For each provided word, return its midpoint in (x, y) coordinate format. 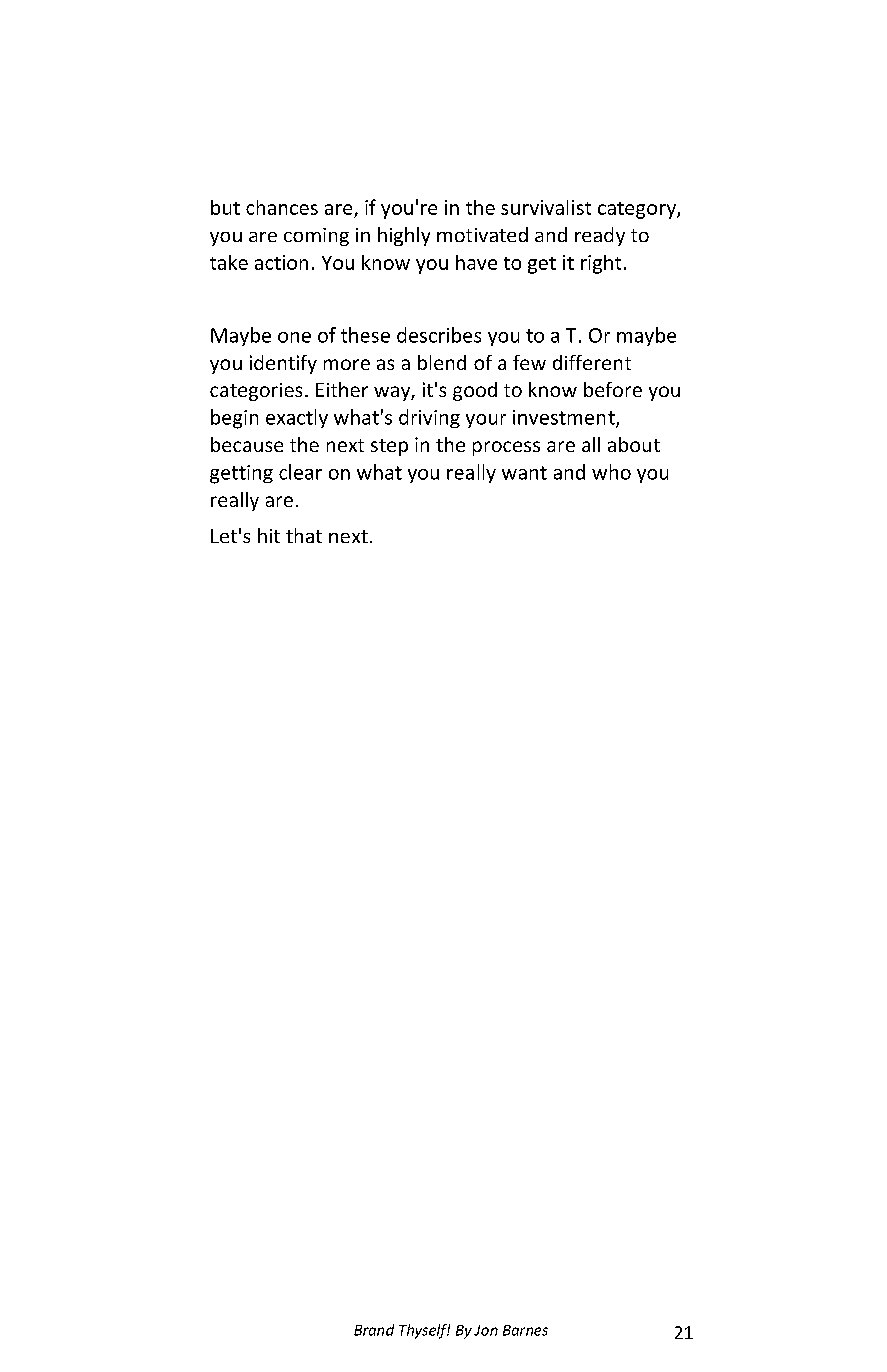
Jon (486, 1330)
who (611, 472)
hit (269, 535)
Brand (374, 1330)
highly (404, 236)
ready (600, 236)
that (304, 535)
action (281, 262)
